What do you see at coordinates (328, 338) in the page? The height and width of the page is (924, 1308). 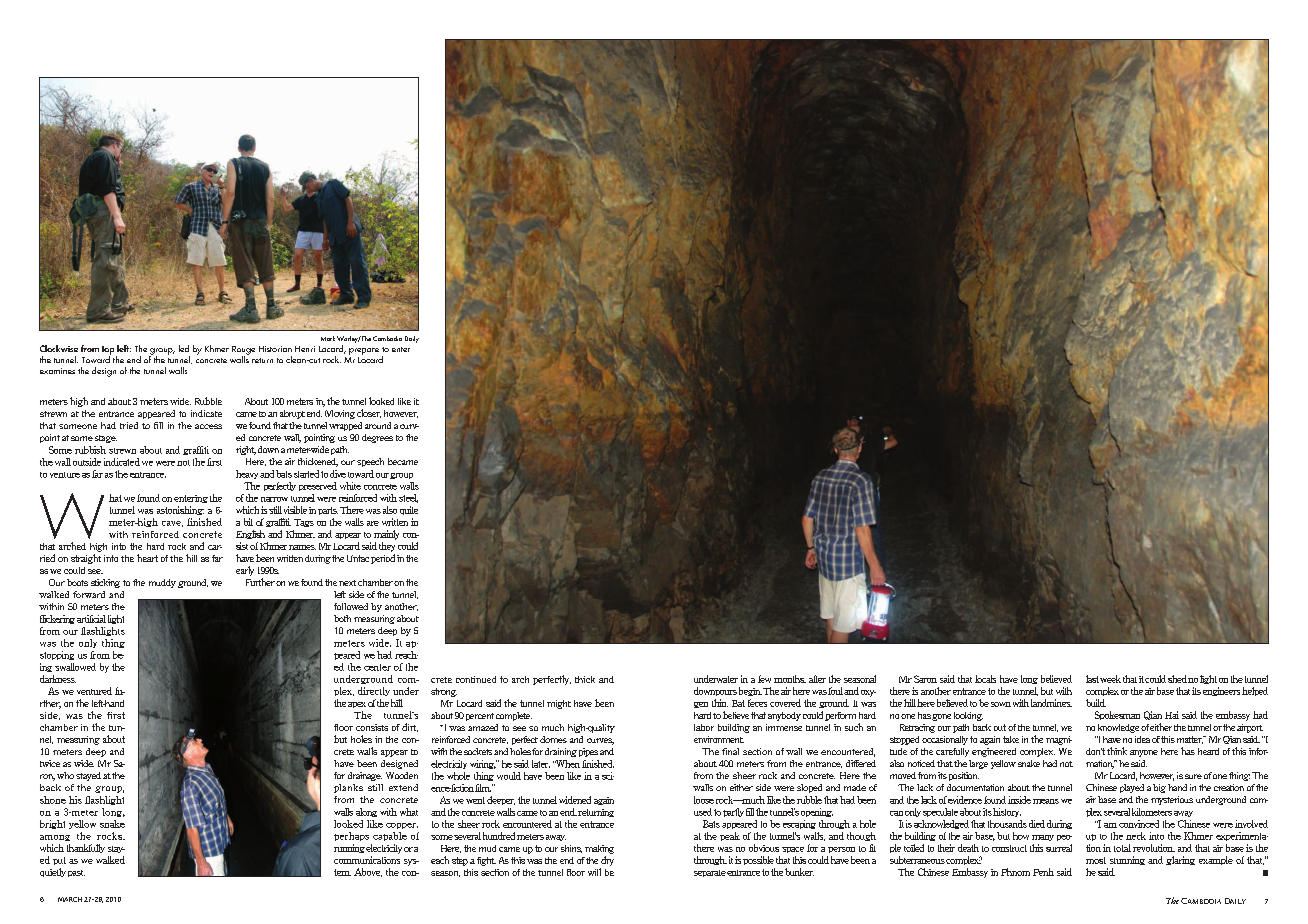 I see `Mark` at bounding box center [328, 338].
